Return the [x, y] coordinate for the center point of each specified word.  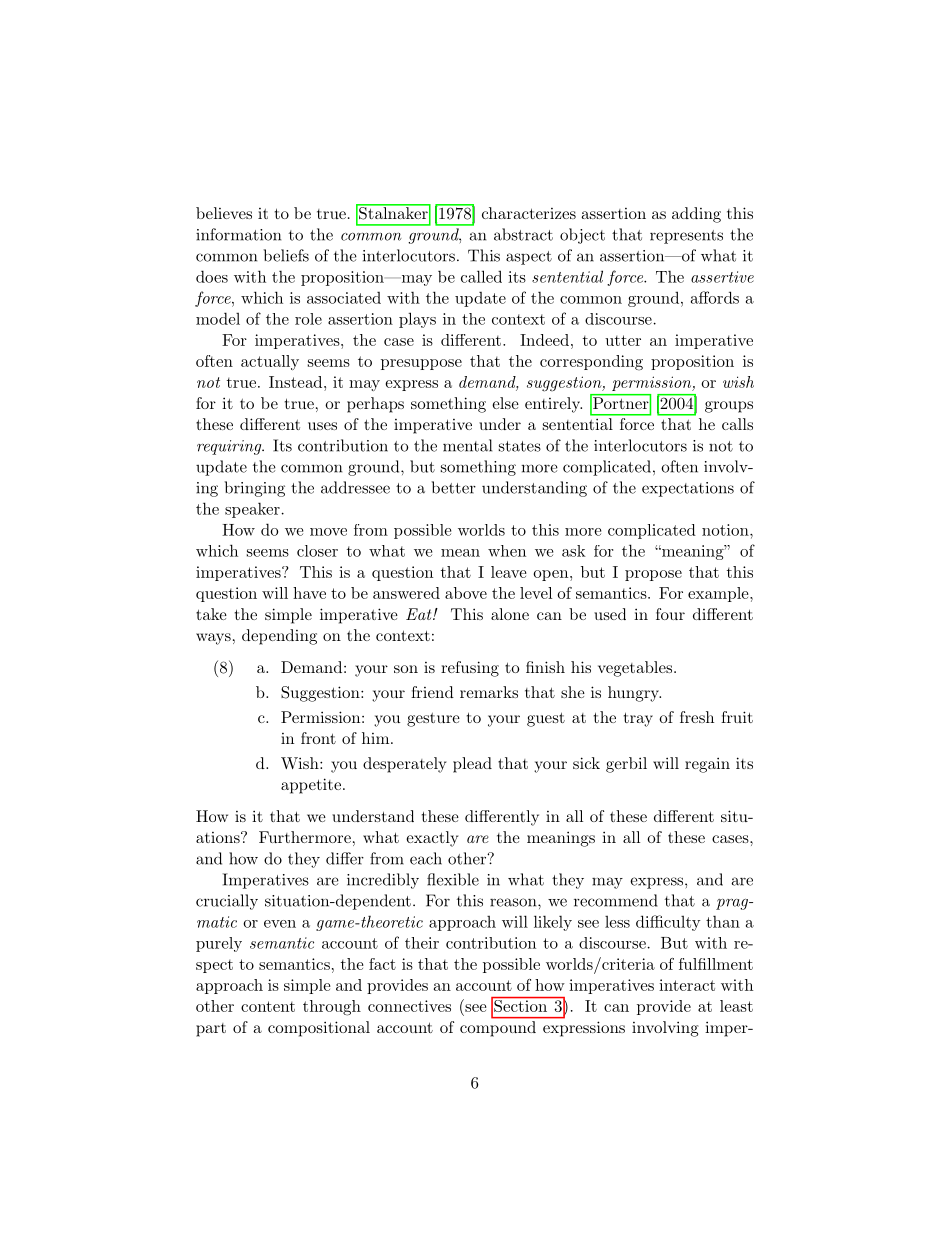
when [507, 551]
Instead [297, 382]
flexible [453, 879]
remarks [489, 692]
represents [686, 237]
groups [729, 407]
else [505, 403]
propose [653, 575]
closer [317, 551]
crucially [227, 902]
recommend [616, 900]
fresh [697, 717]
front [318, 738]
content [268, 1006]
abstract [523, 234]
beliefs [286, 255]
